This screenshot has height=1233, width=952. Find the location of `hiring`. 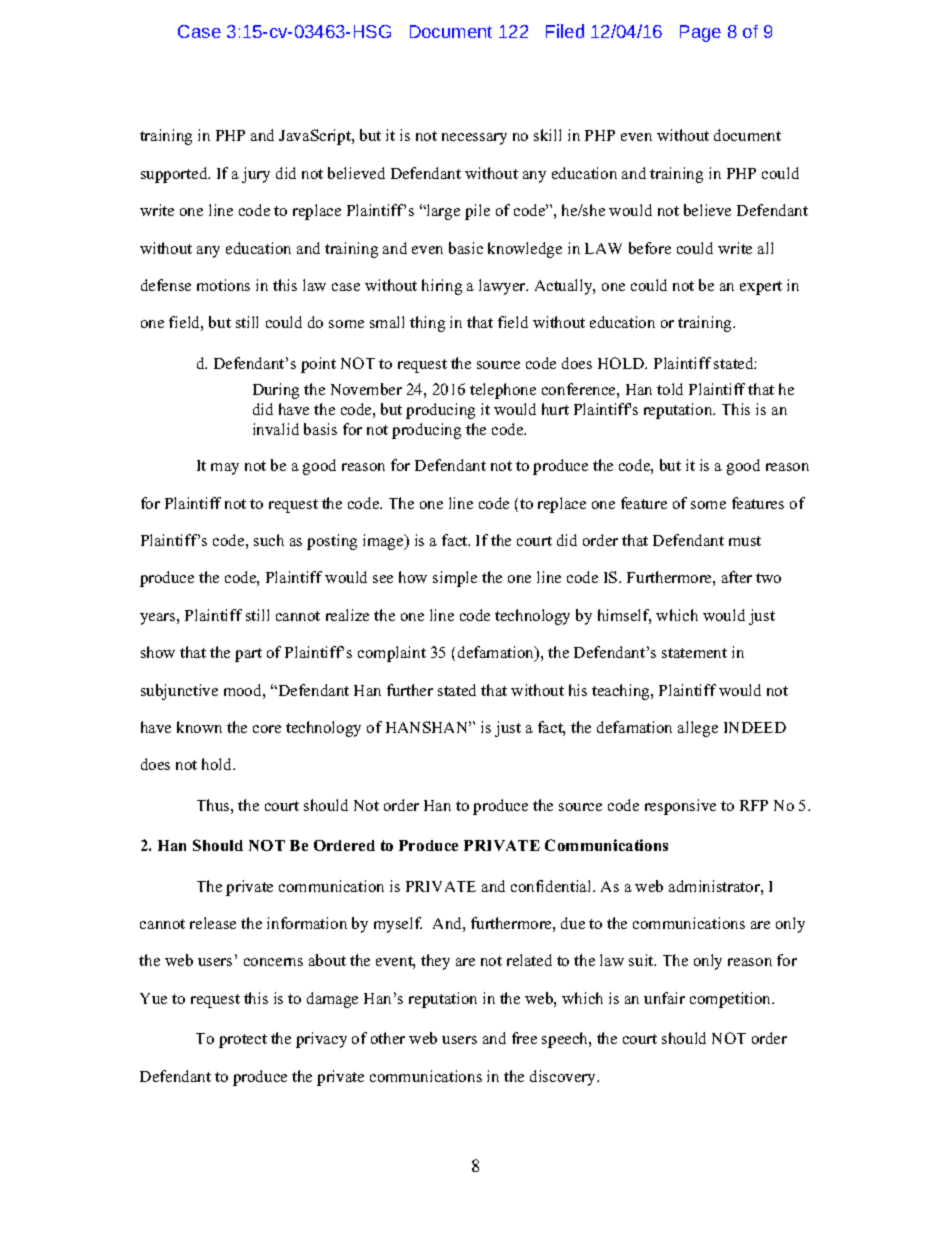

hiring is located at coordinates (442, 287).
